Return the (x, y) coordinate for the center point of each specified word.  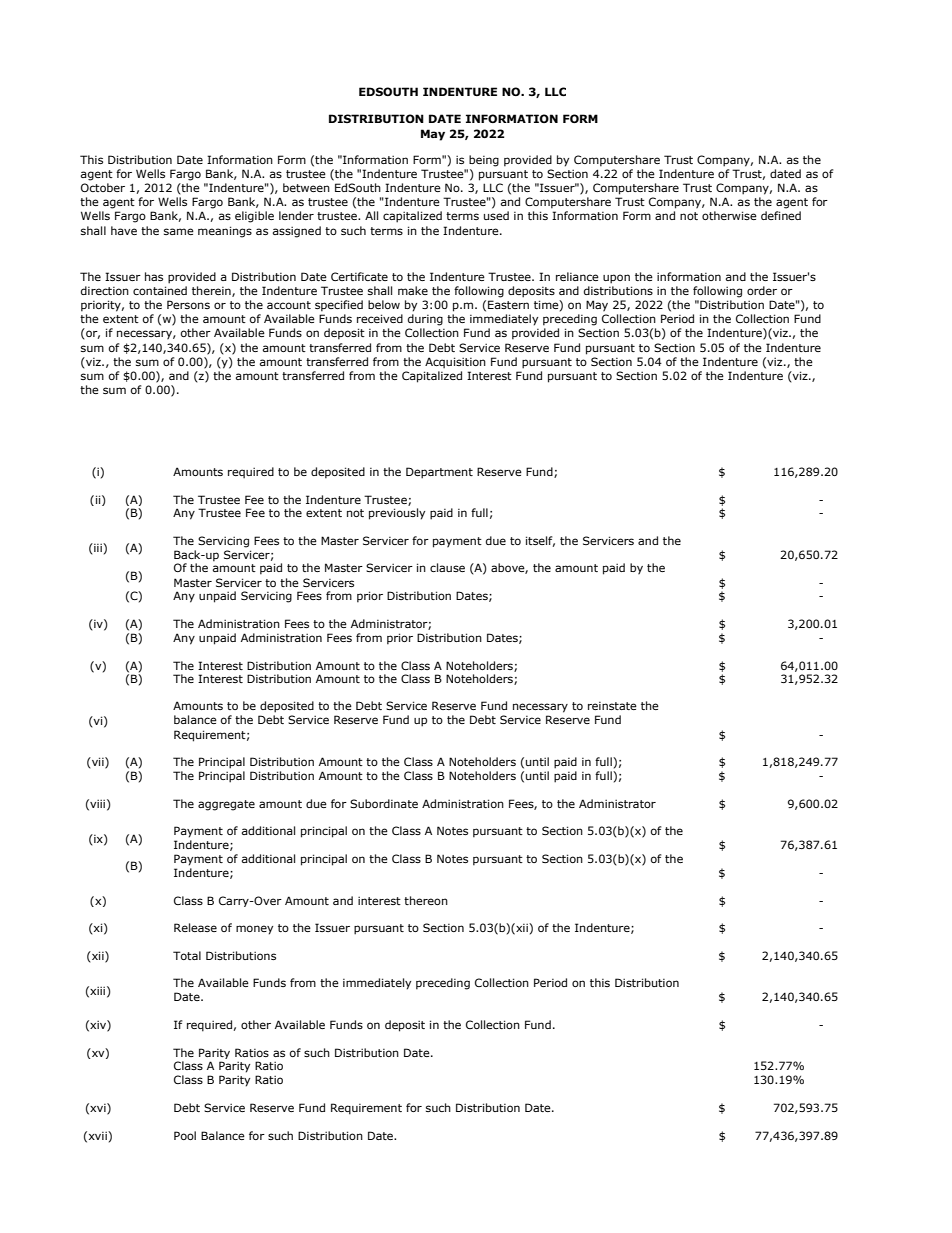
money (254, 930)
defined (781, 215)
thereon (426, 900)
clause (447, 567)
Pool (185, 1135)
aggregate (226, 805)
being (484, 161)
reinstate (612, 706)
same (179, 231)
